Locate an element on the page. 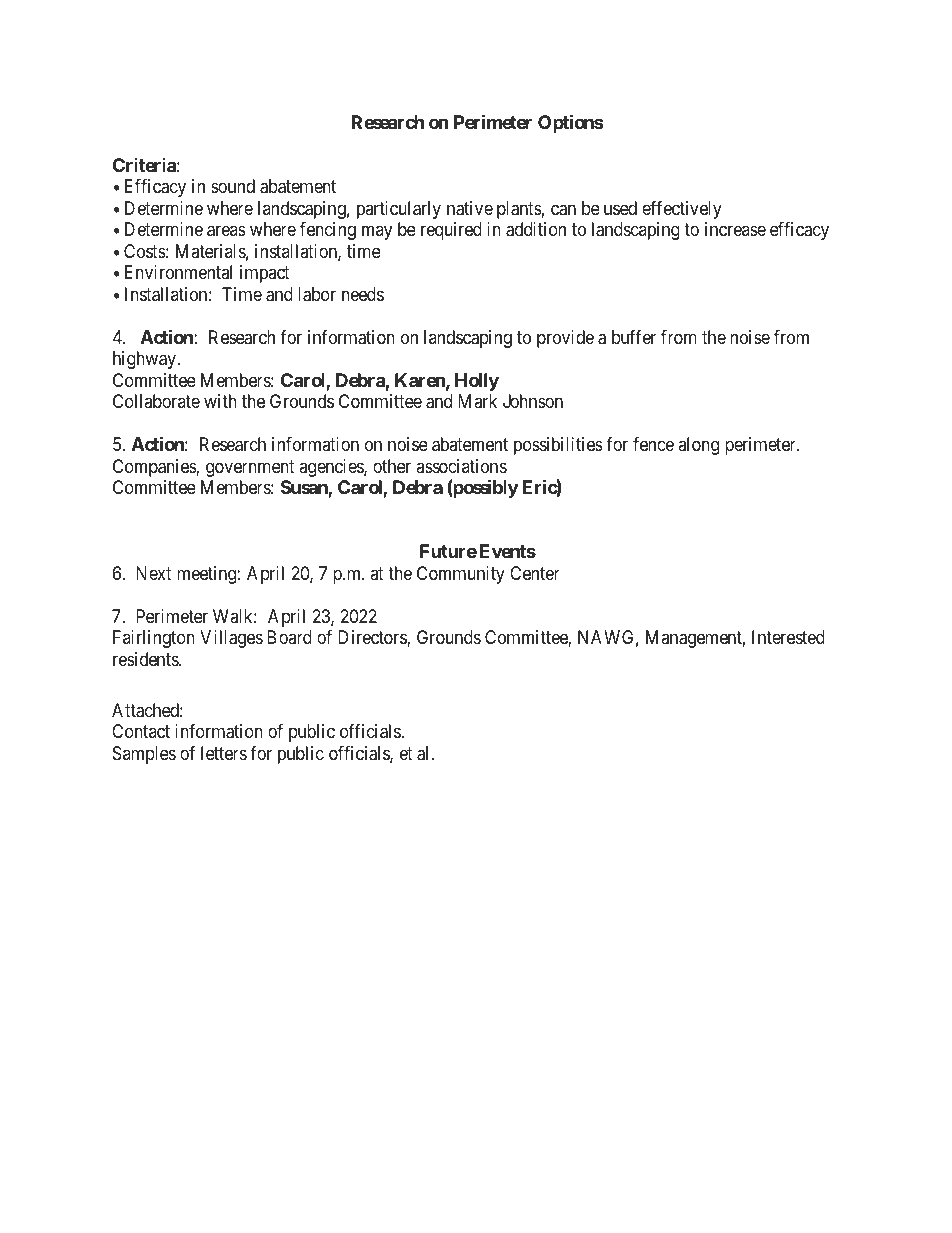 Image resolution: width=952 pixels, height=1233 pixels. effectively is located at coordinates (682, 210).
